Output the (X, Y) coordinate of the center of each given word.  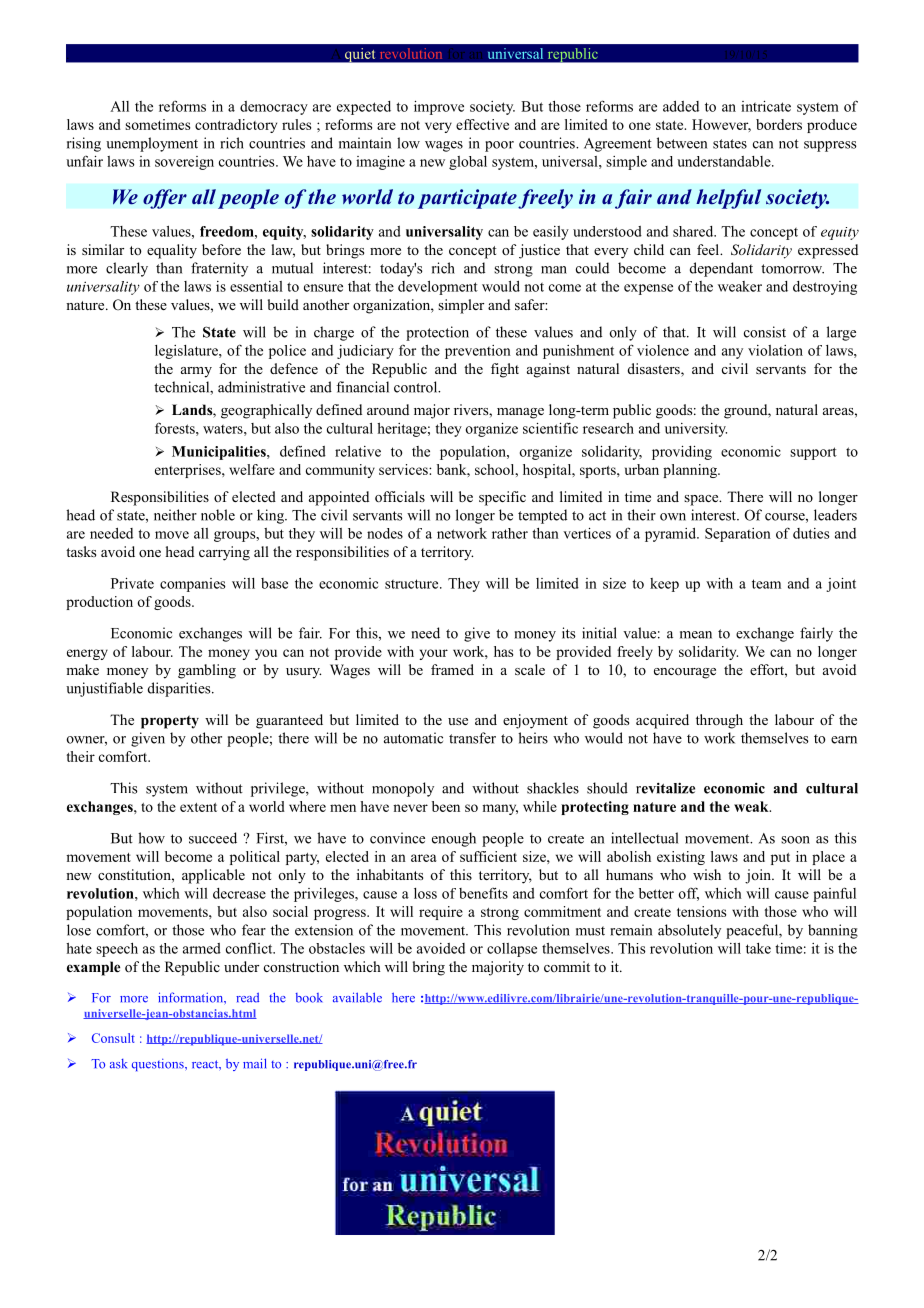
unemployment (152, 144)
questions (159, 1065)
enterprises (189, 471)
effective (482, 124)
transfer (472, 738)
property (170, 722)
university (696, 430)
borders (779, 124)
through (719, 721)
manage (520, 413)
